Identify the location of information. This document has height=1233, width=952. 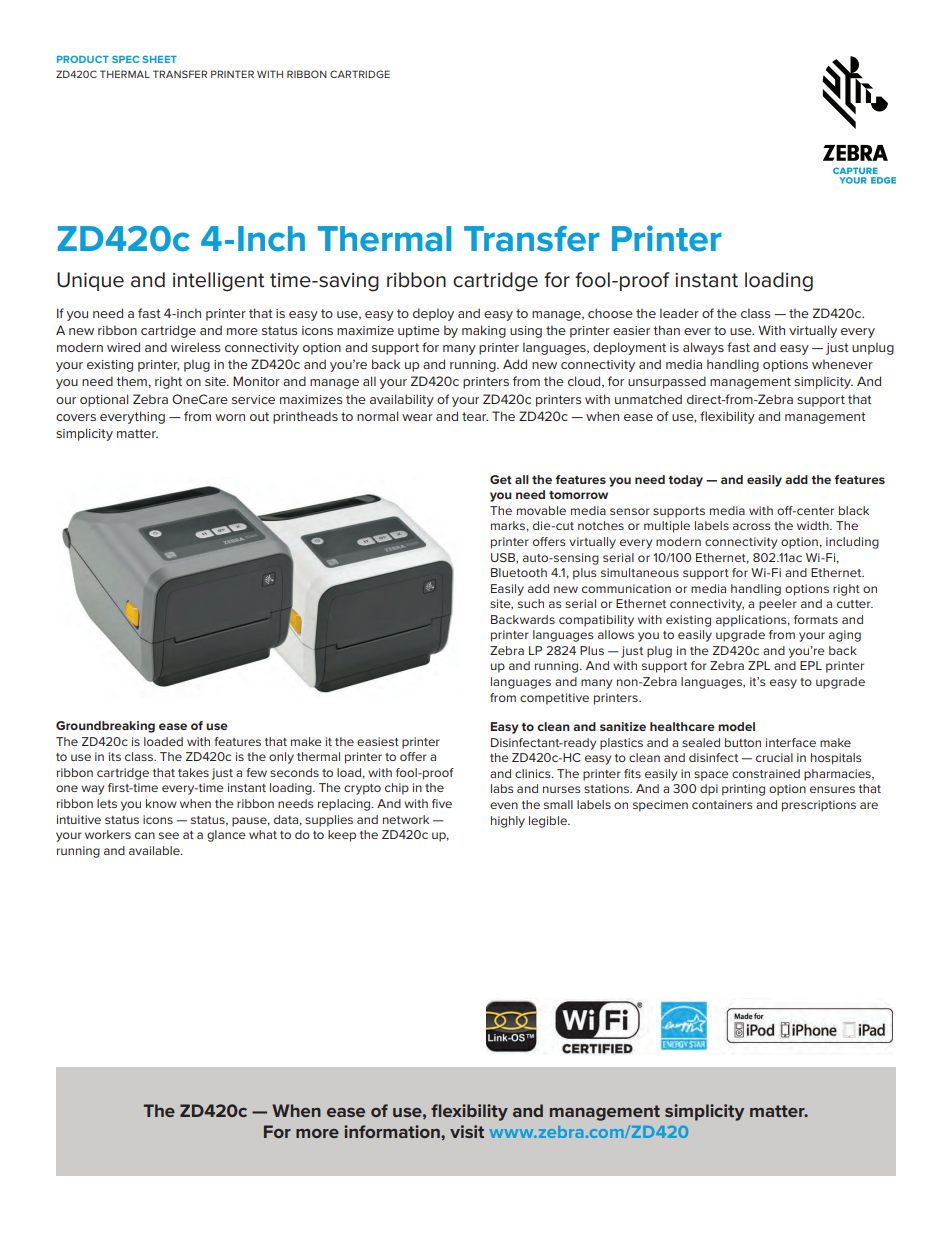
(393, 1131).
